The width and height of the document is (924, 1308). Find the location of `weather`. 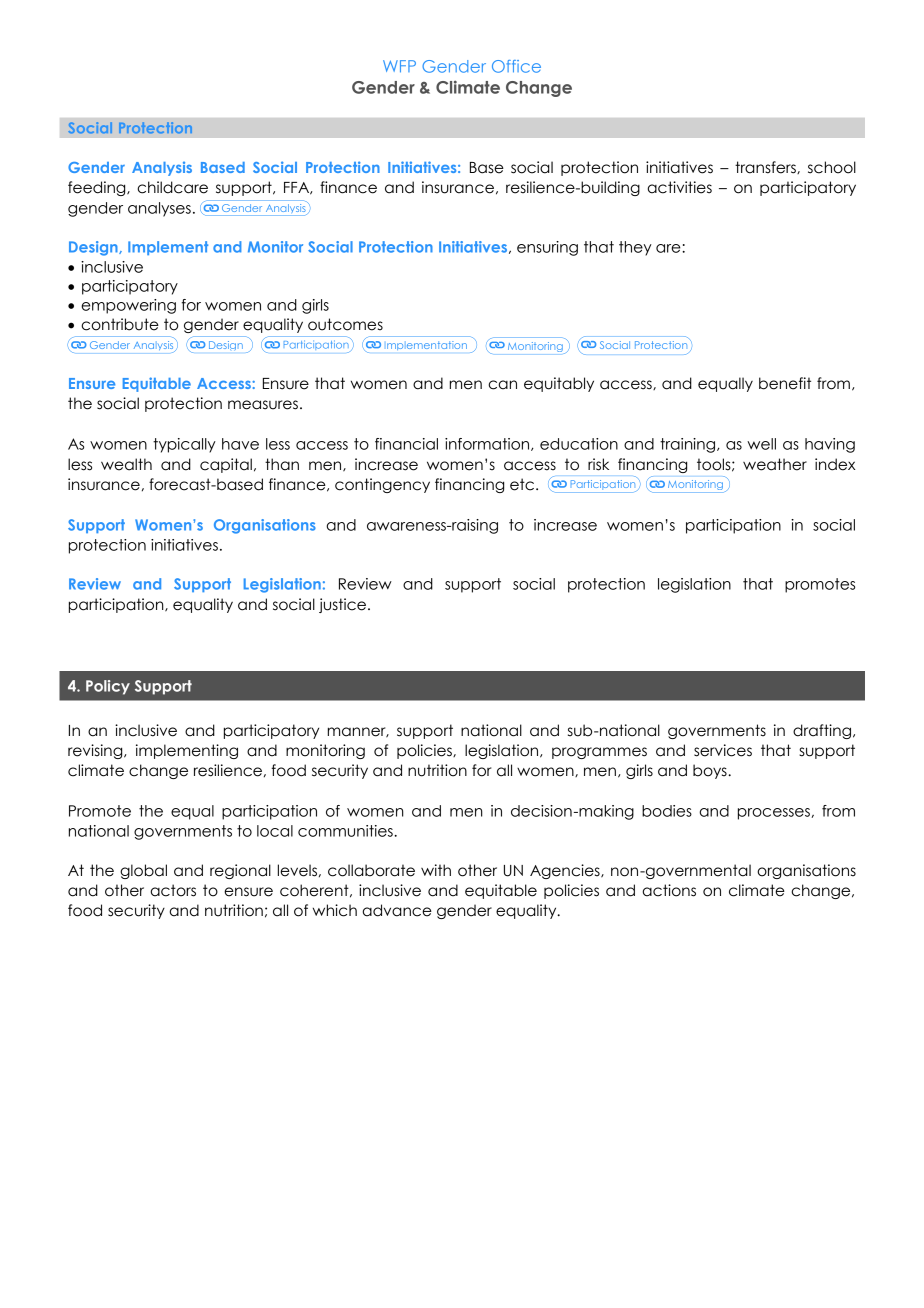

weather is located at coordinates (775, 464).
